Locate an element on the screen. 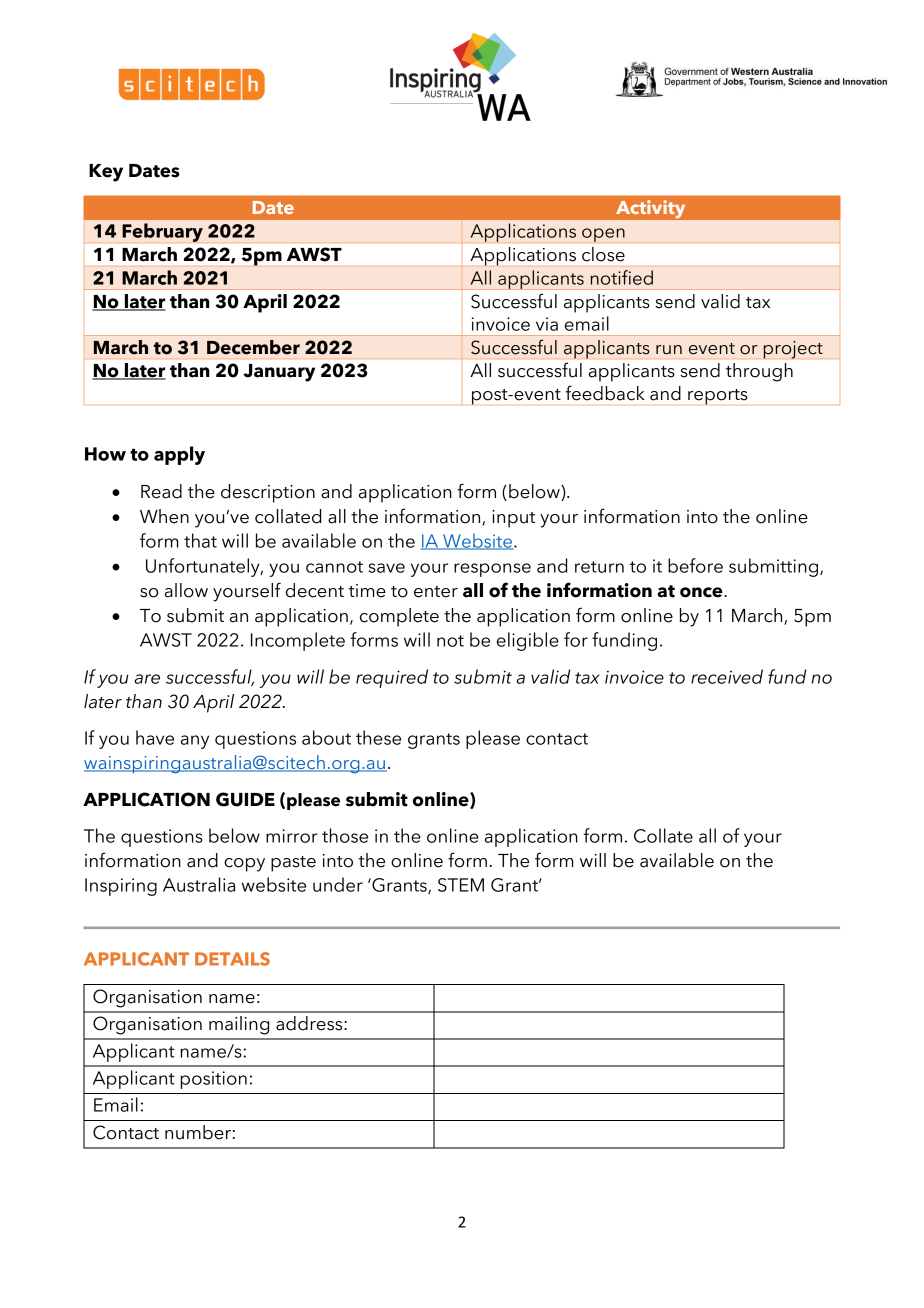 The height and width of the screenshot is (1308, 924). STEM is located at coordinates (461, 885).
